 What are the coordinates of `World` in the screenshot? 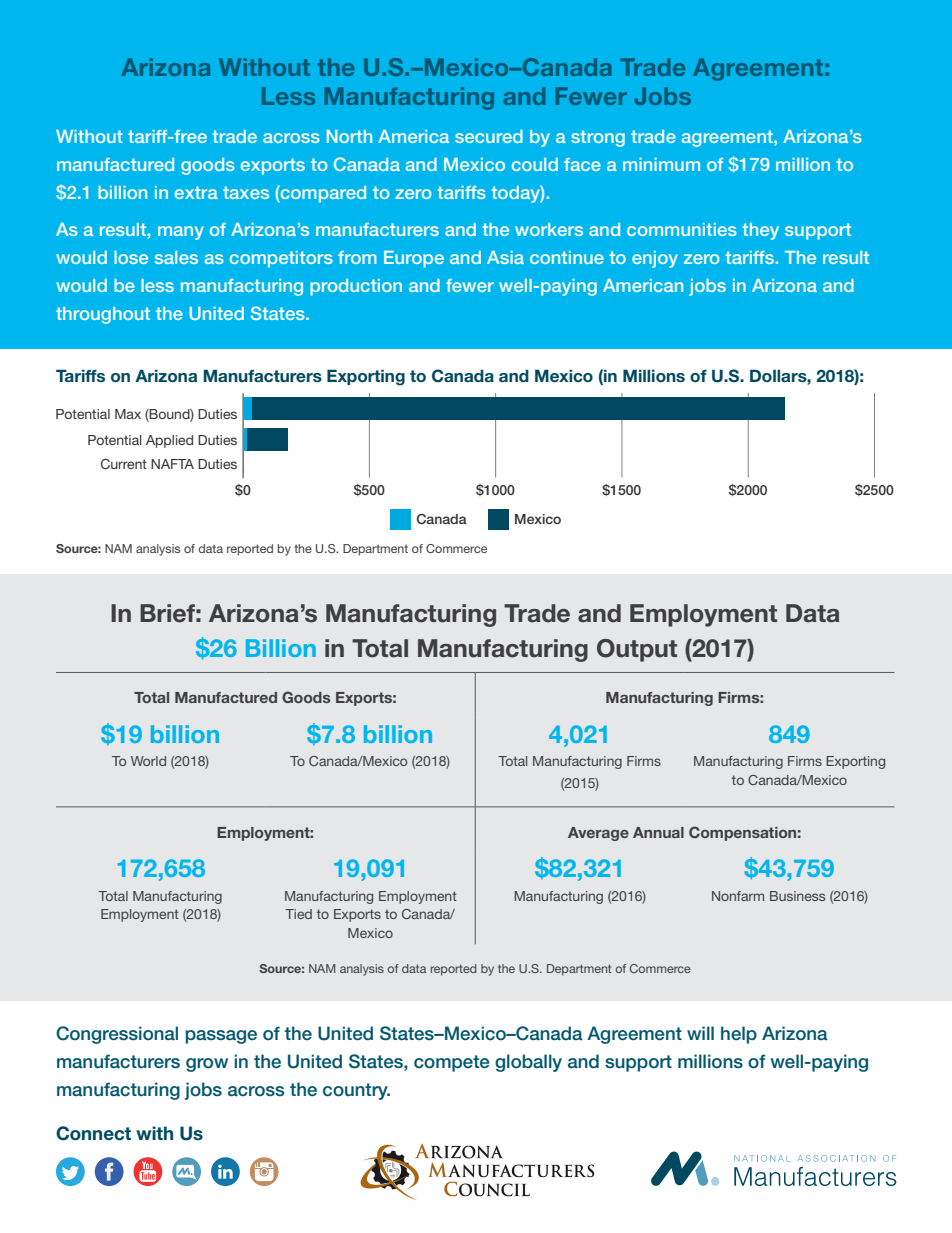 It's located at (148, 761).
